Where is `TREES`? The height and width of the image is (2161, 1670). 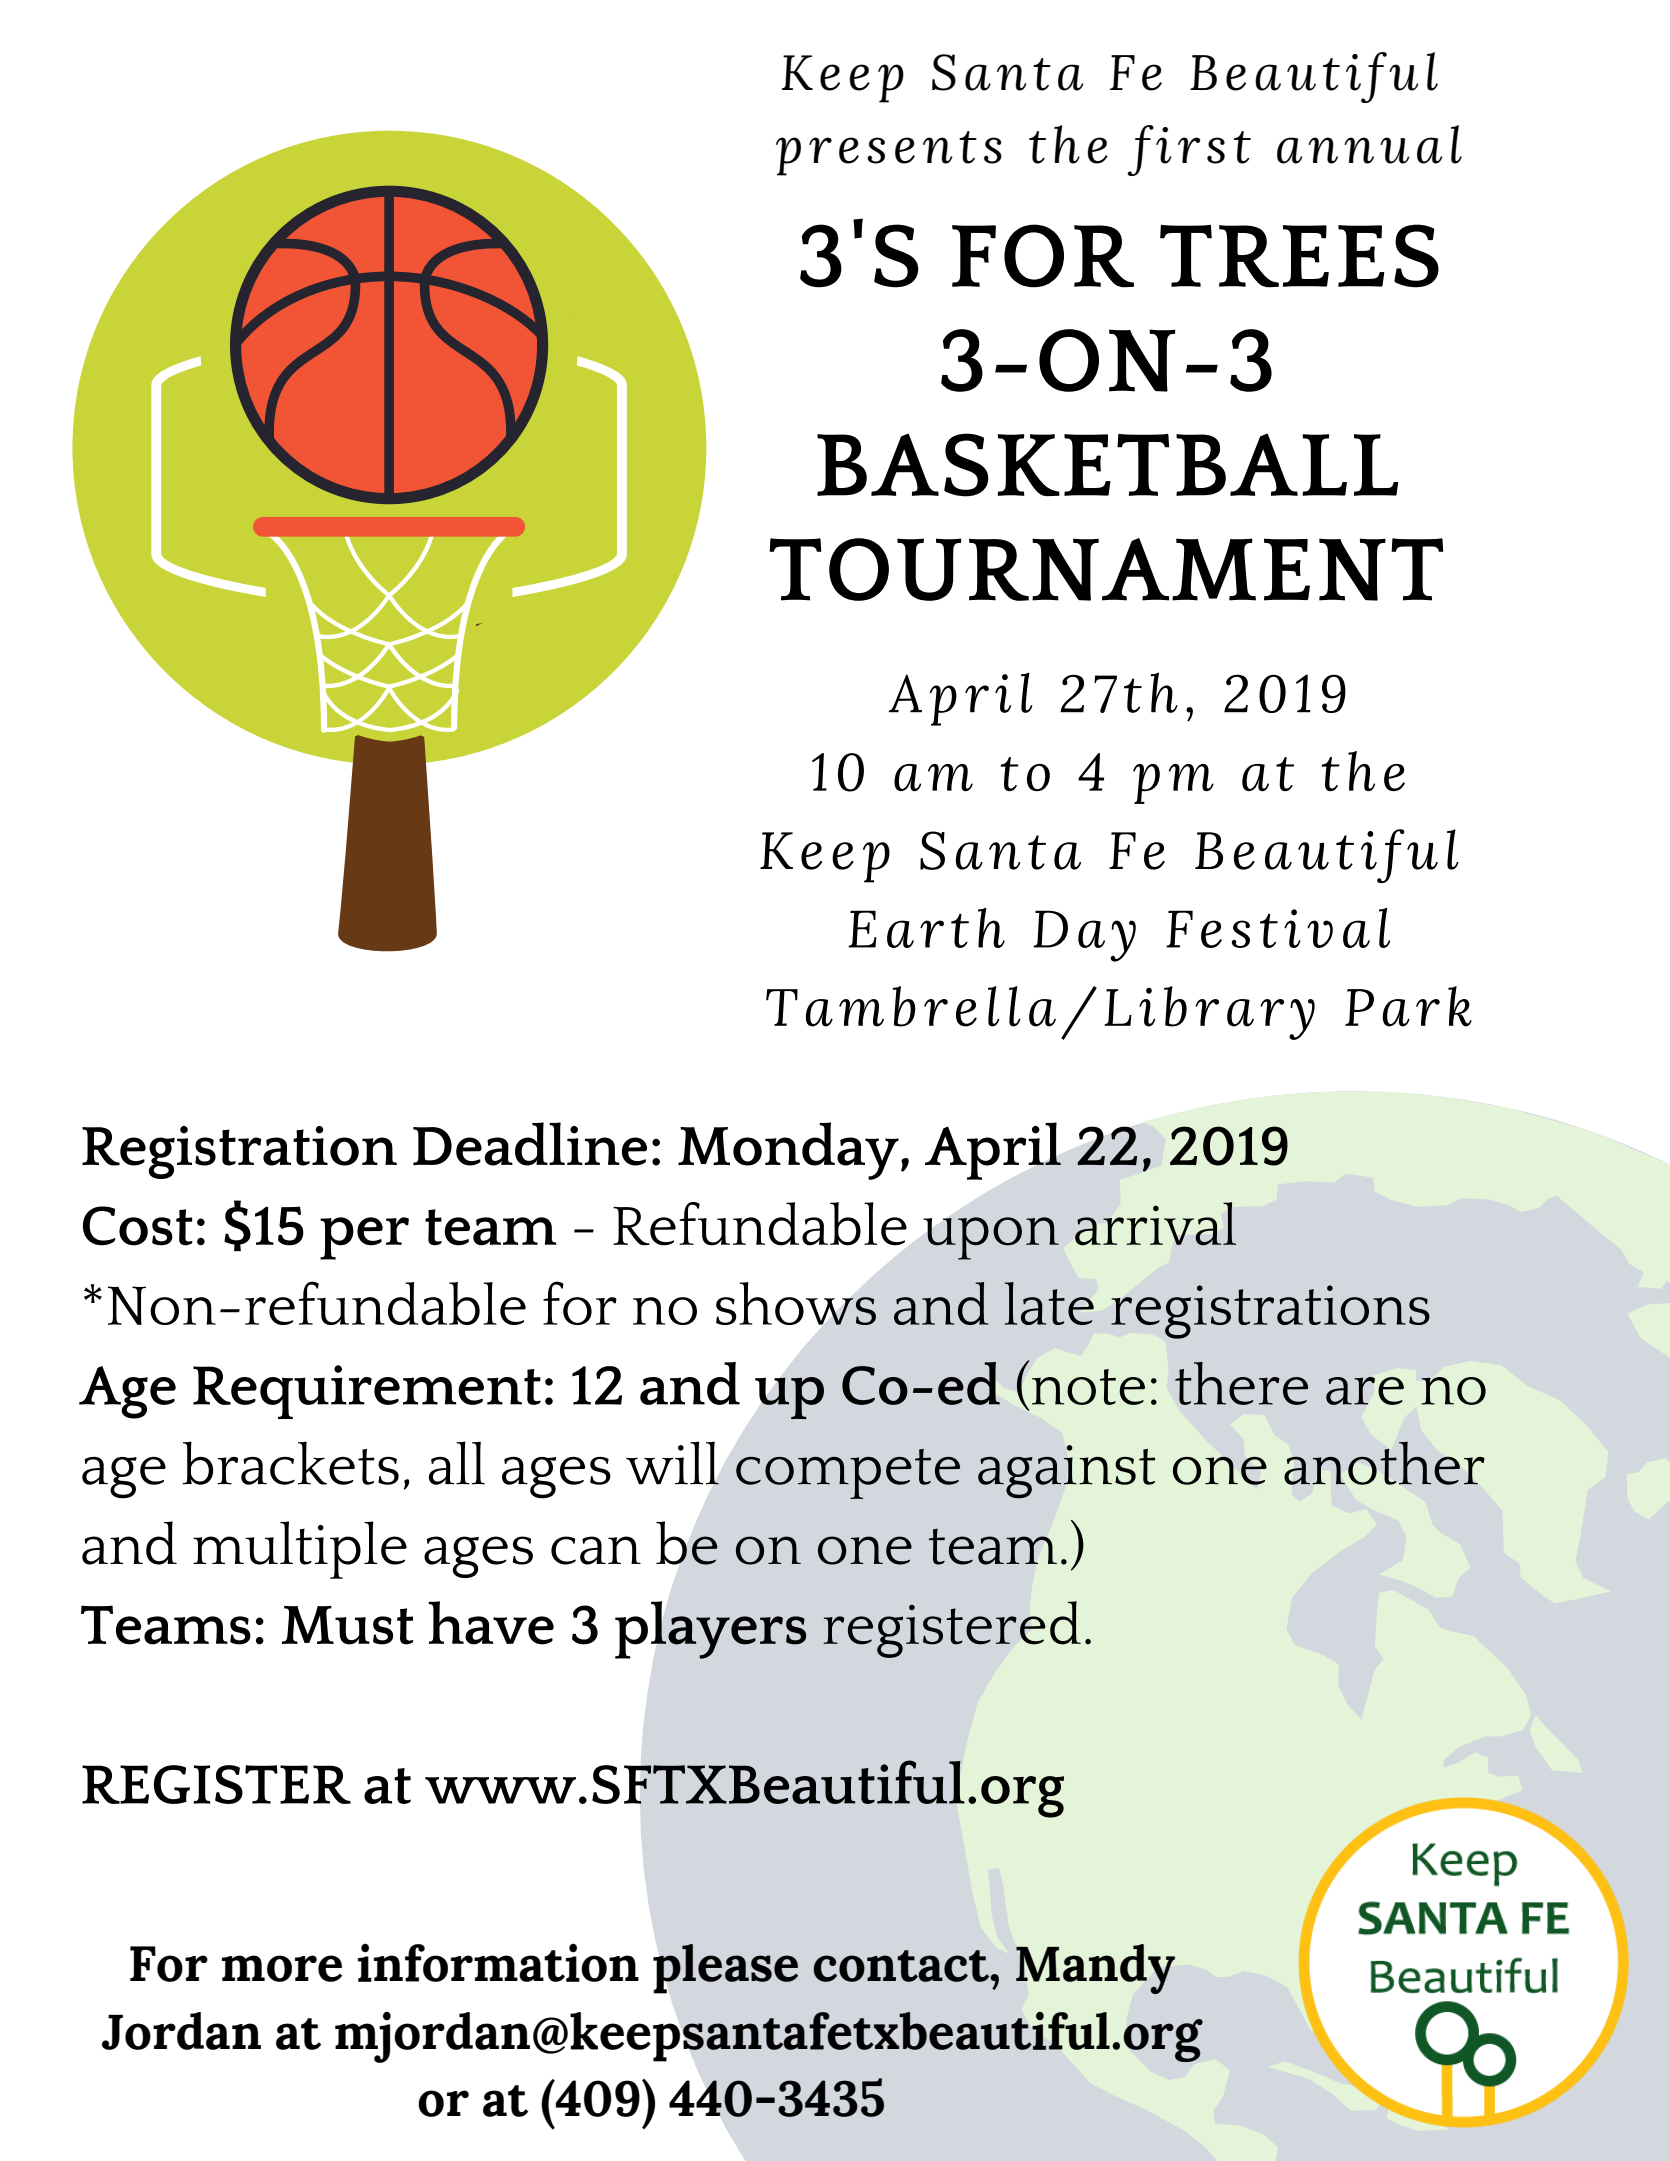 TREES is located at coordinates (1299, 256).
